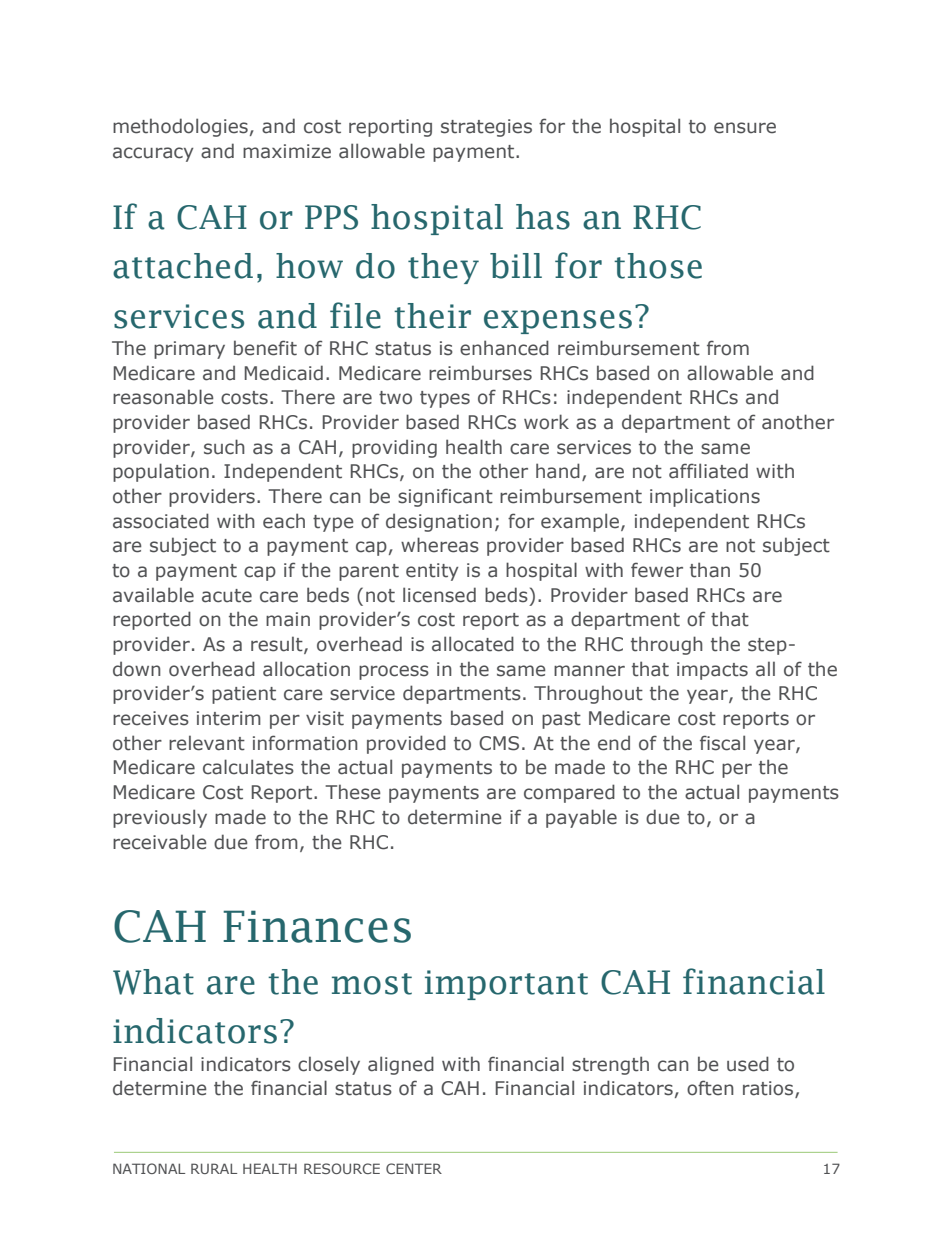  What do you see at coordinates (745, 128) in the screenshot?
I see `ensure` at bounding box center [745, 128].
